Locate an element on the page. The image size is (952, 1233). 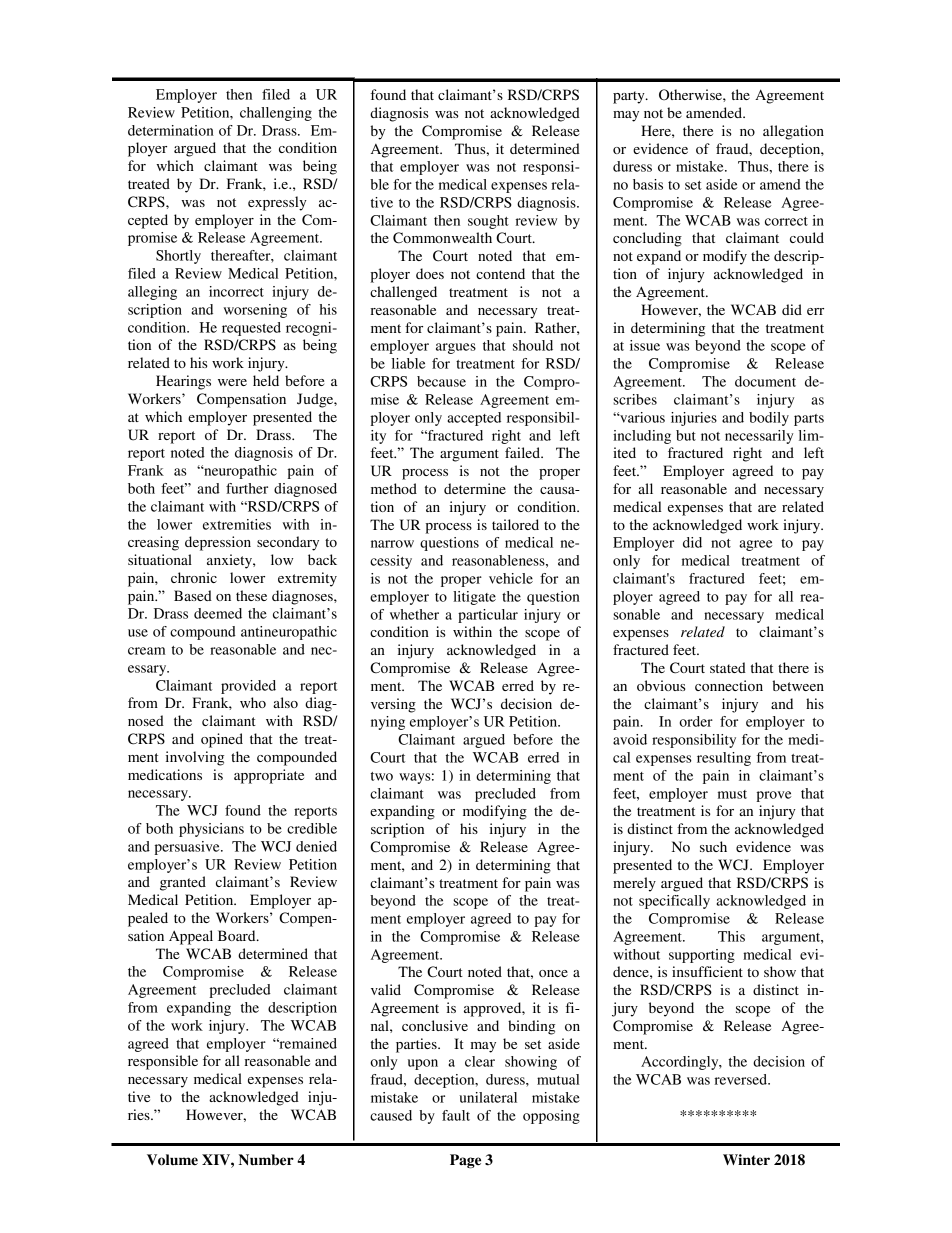
challenging is located at coordinates (276, 114).
